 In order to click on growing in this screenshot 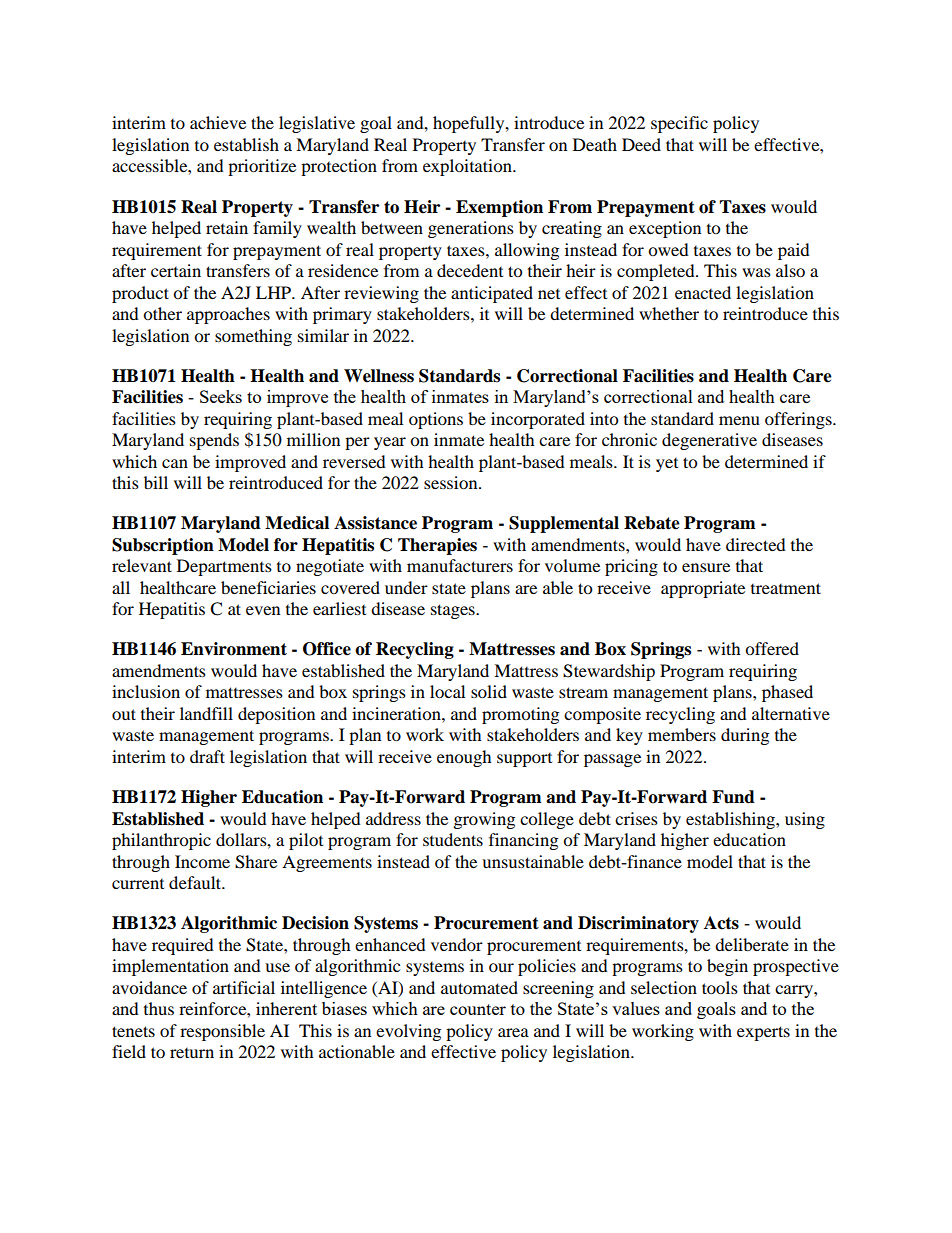, I will do `click(484, 820)`.
